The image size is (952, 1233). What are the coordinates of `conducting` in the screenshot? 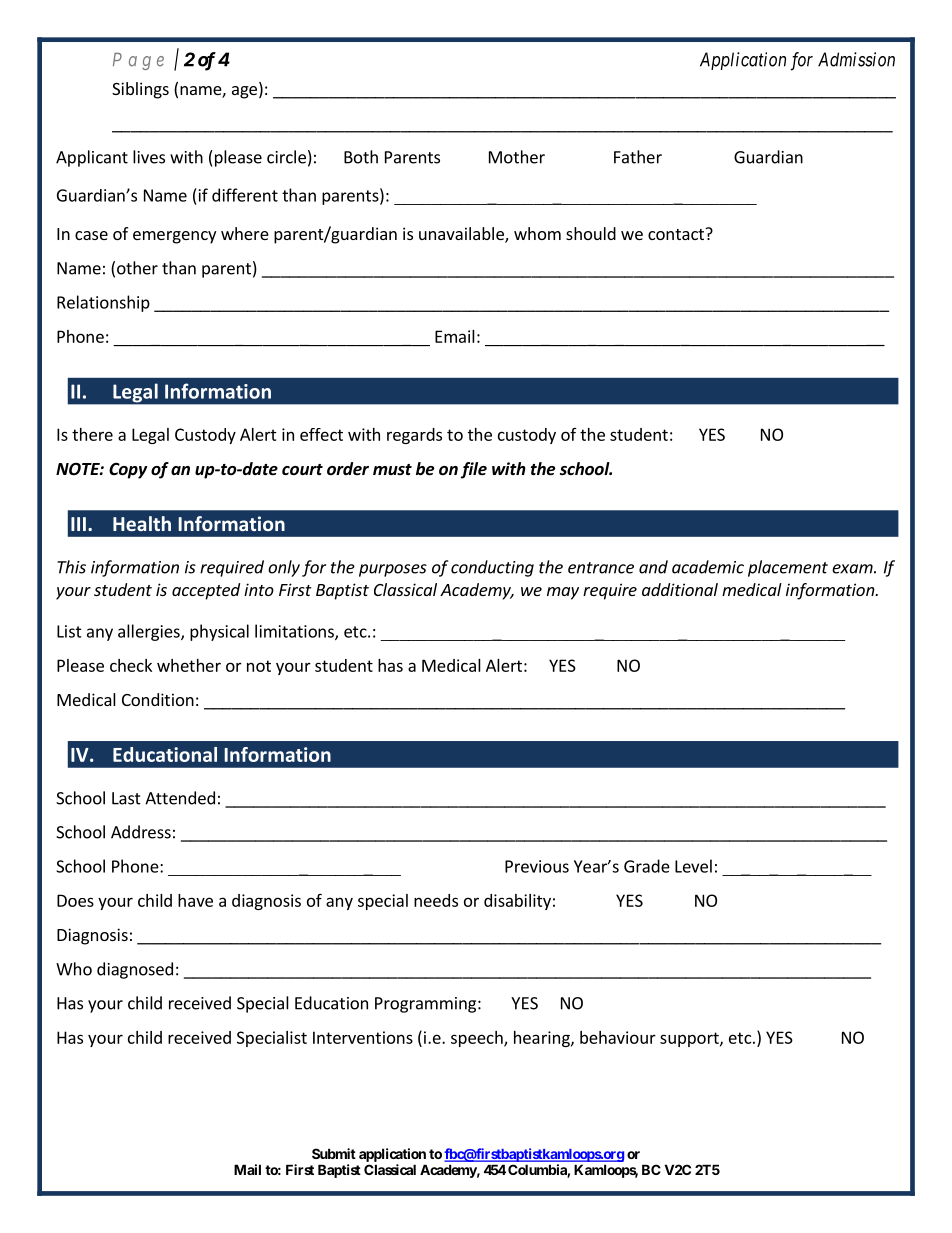 It's located at (492, 568).
